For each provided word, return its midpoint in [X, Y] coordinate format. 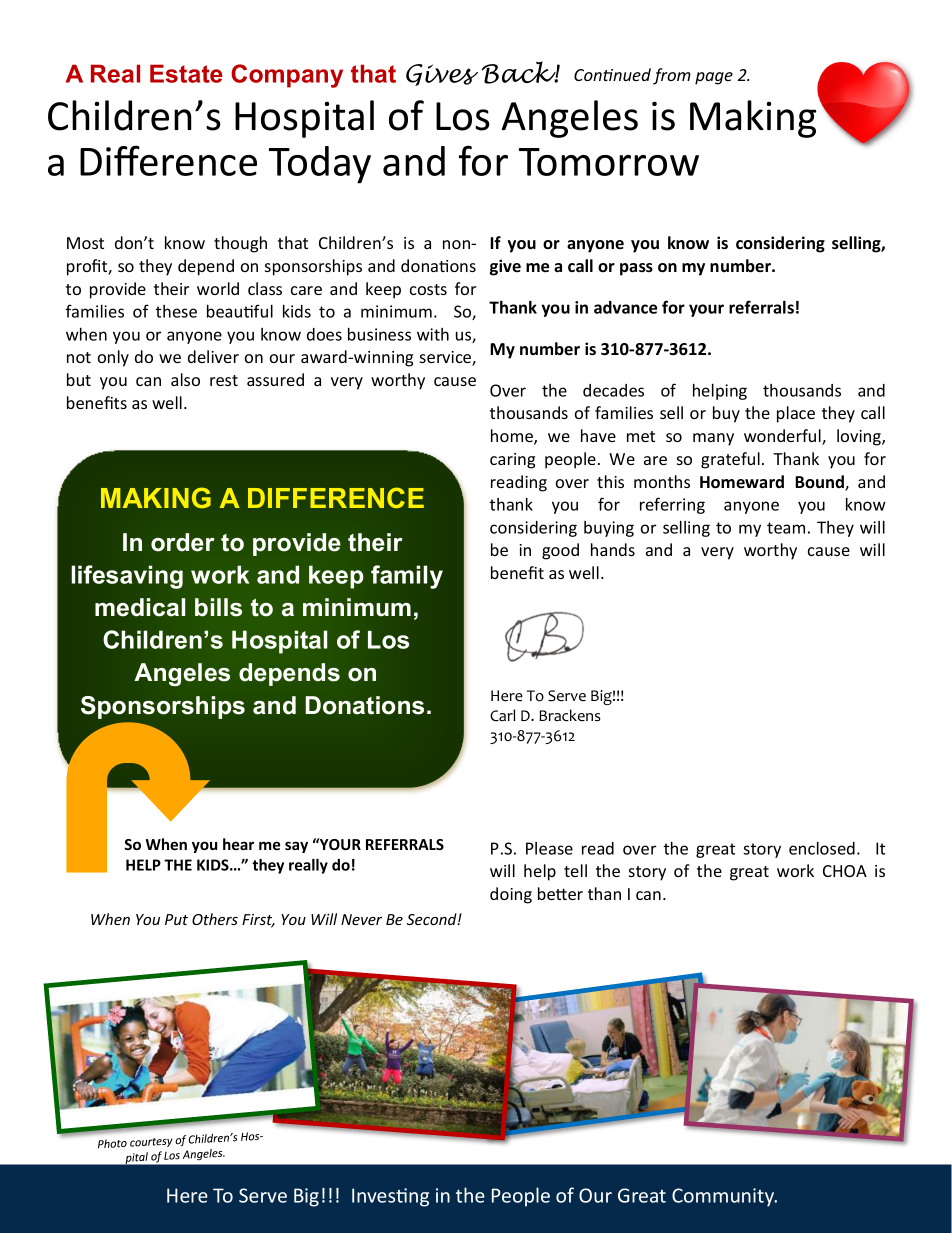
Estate [186, 73]
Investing [390, 1197]
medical [140, 607]
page [714, 78]
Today [320, 165]
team [786, 528]
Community [724, 1197]
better [560, 893]
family [407, 577]
